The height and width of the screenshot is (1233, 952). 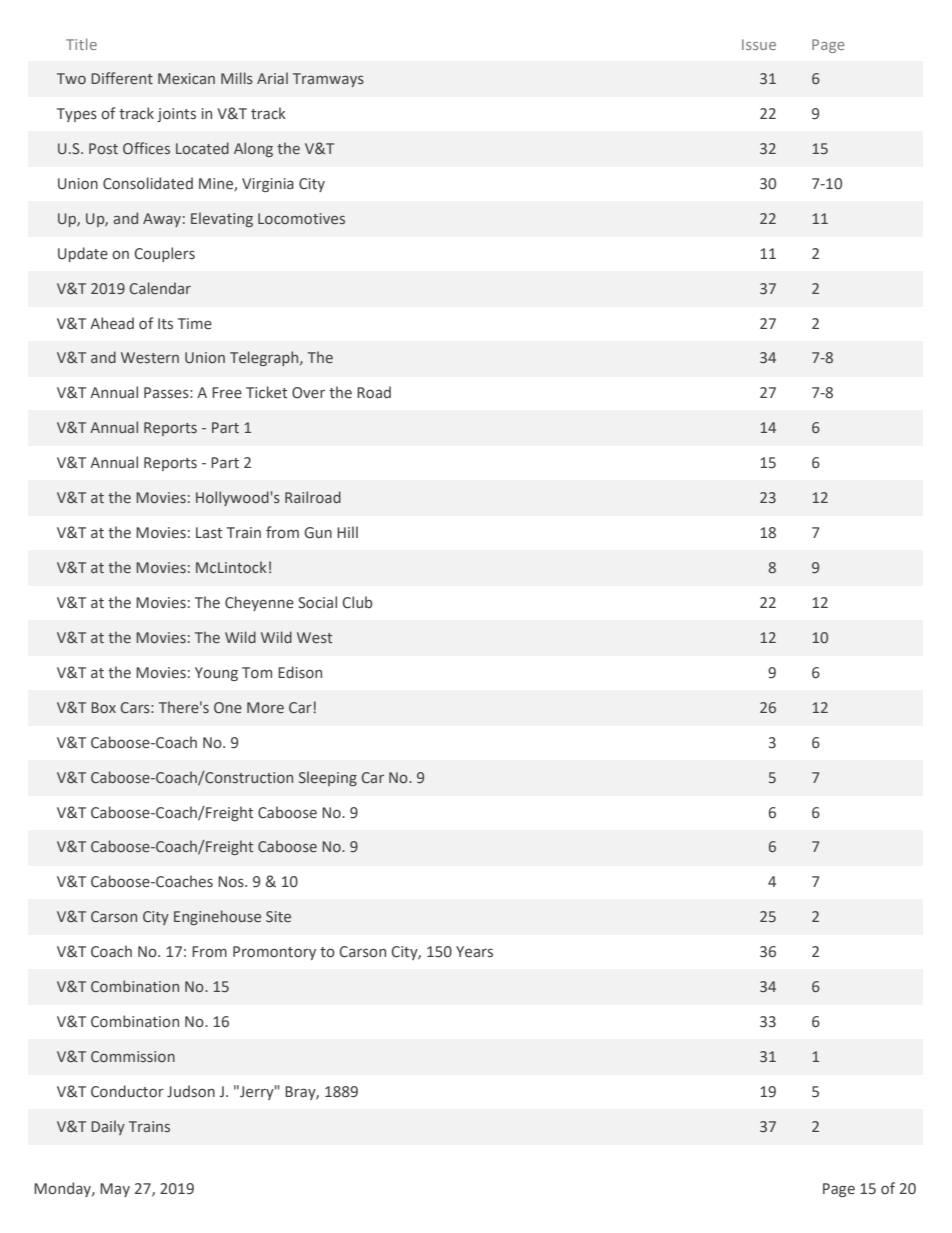 What do you see at coordinates (122, 78) in the screenshot?
I see `Different` at bounding box center [122, 78].
